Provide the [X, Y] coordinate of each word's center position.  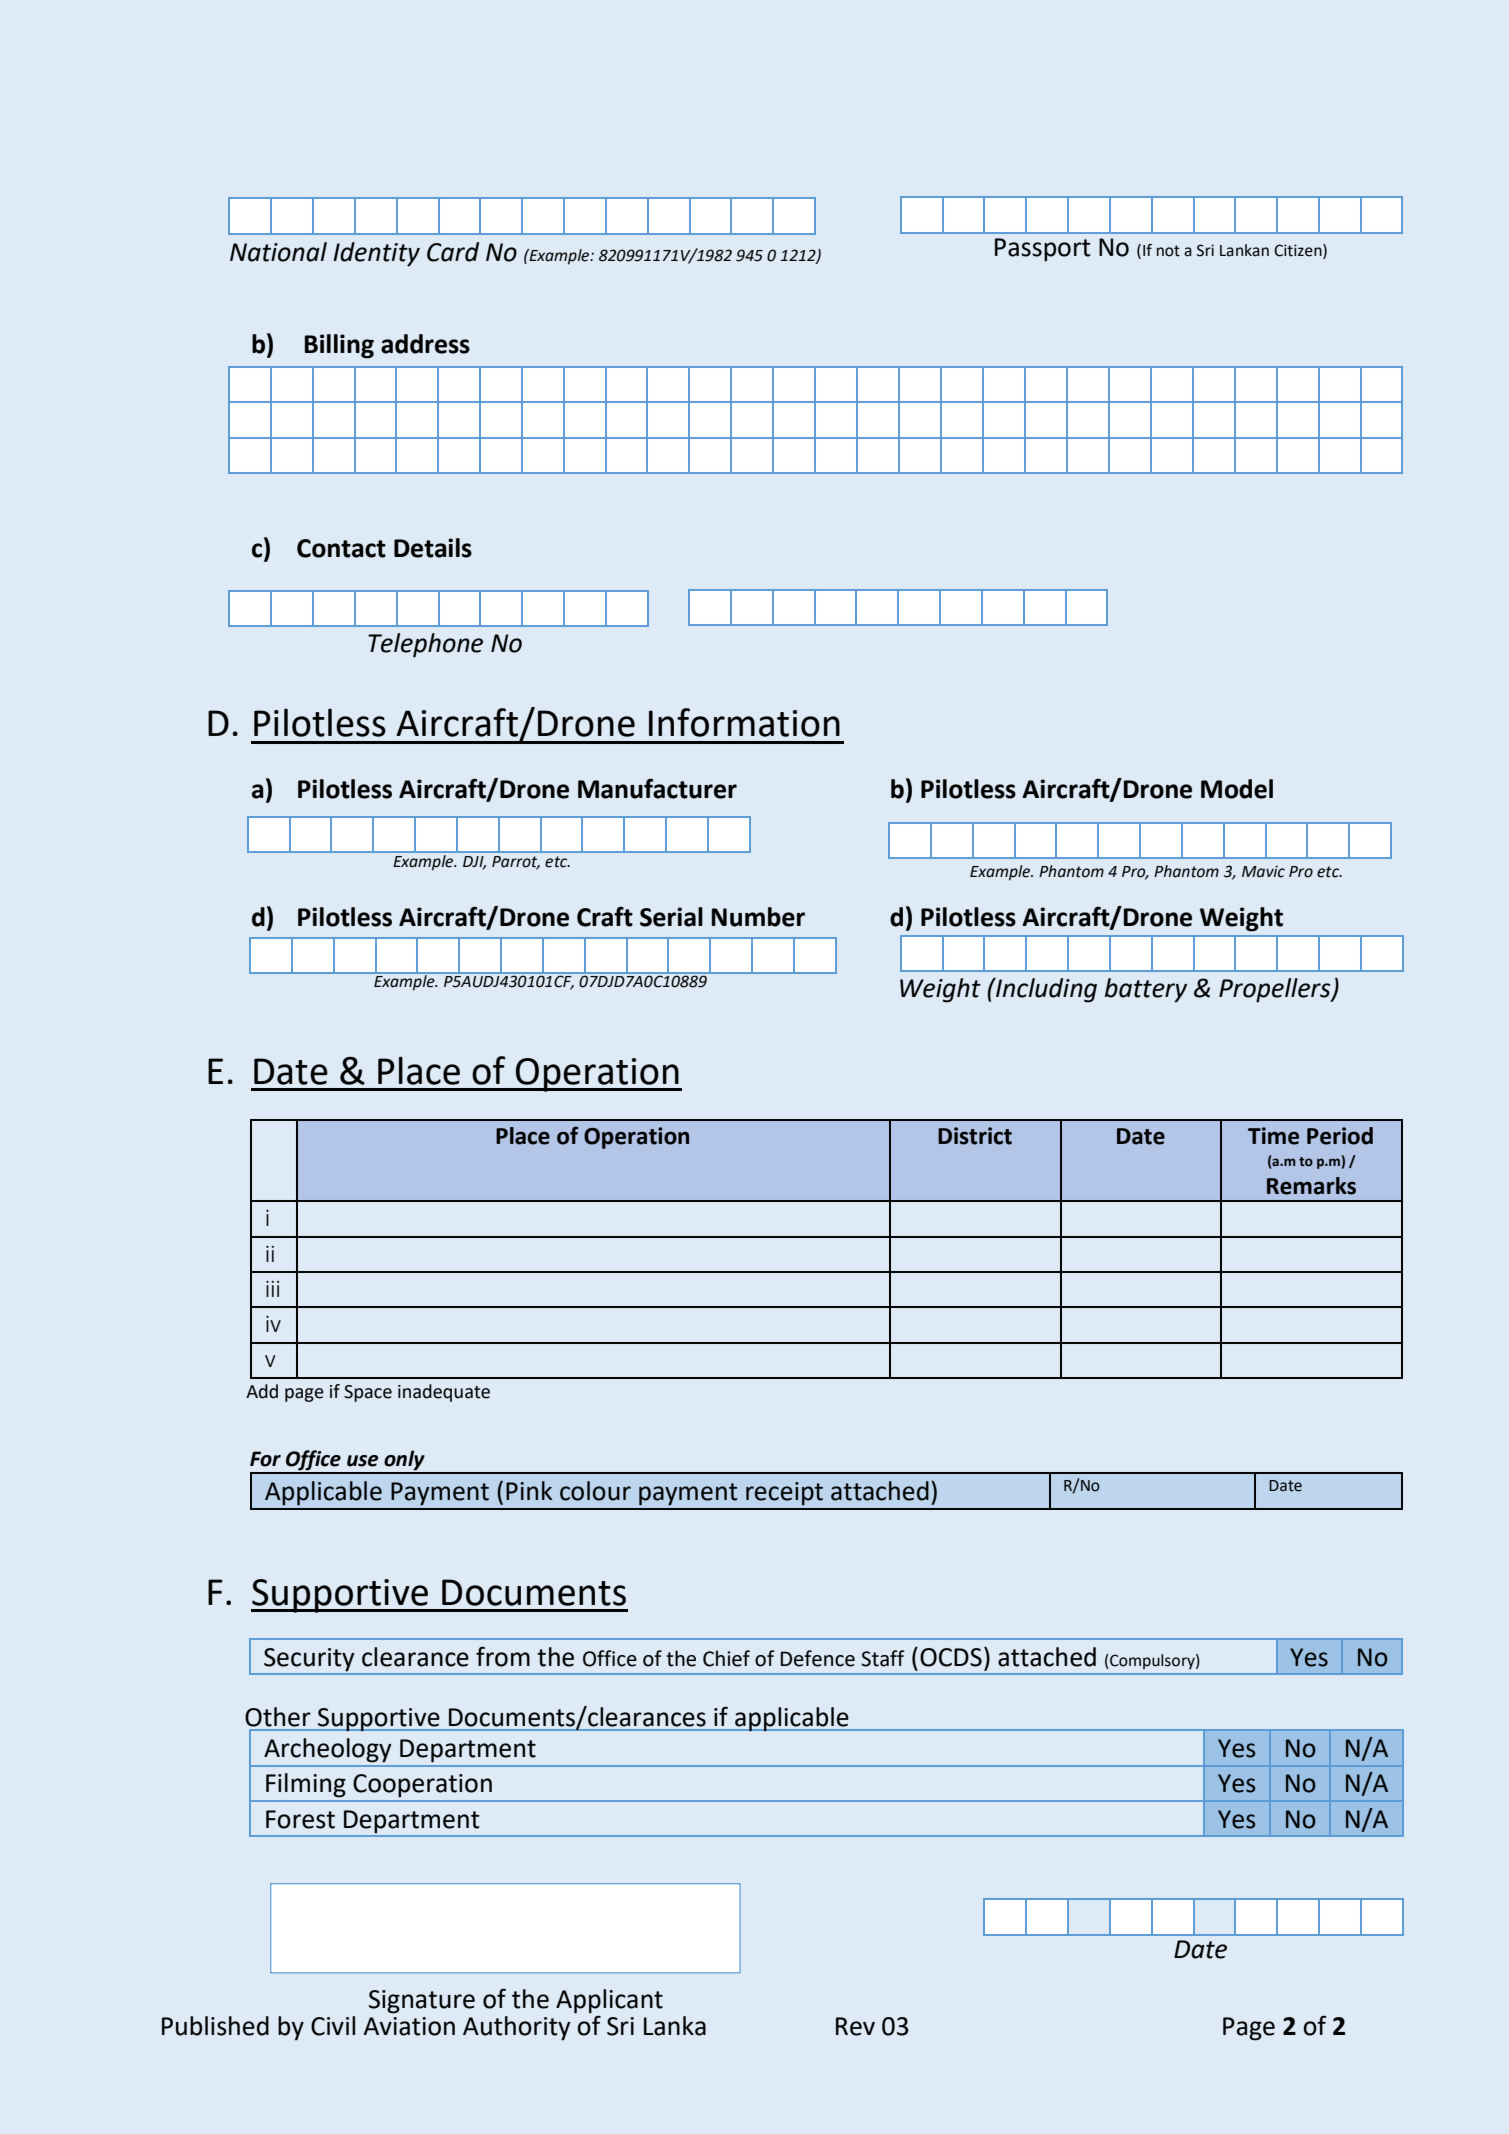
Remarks [1311, 1186]
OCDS [951, 1657]
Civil [333, 2026]
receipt [784, 1494]
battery [1146, 990]
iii [272, 1289]
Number [758, 917]
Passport [1043, 250]
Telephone [425, 645]
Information [744, 722]
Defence [818, 1658]
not [1168, 251]
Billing [339, 346]
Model [1237, 789]
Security [309, 1659]
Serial [671, 917]
